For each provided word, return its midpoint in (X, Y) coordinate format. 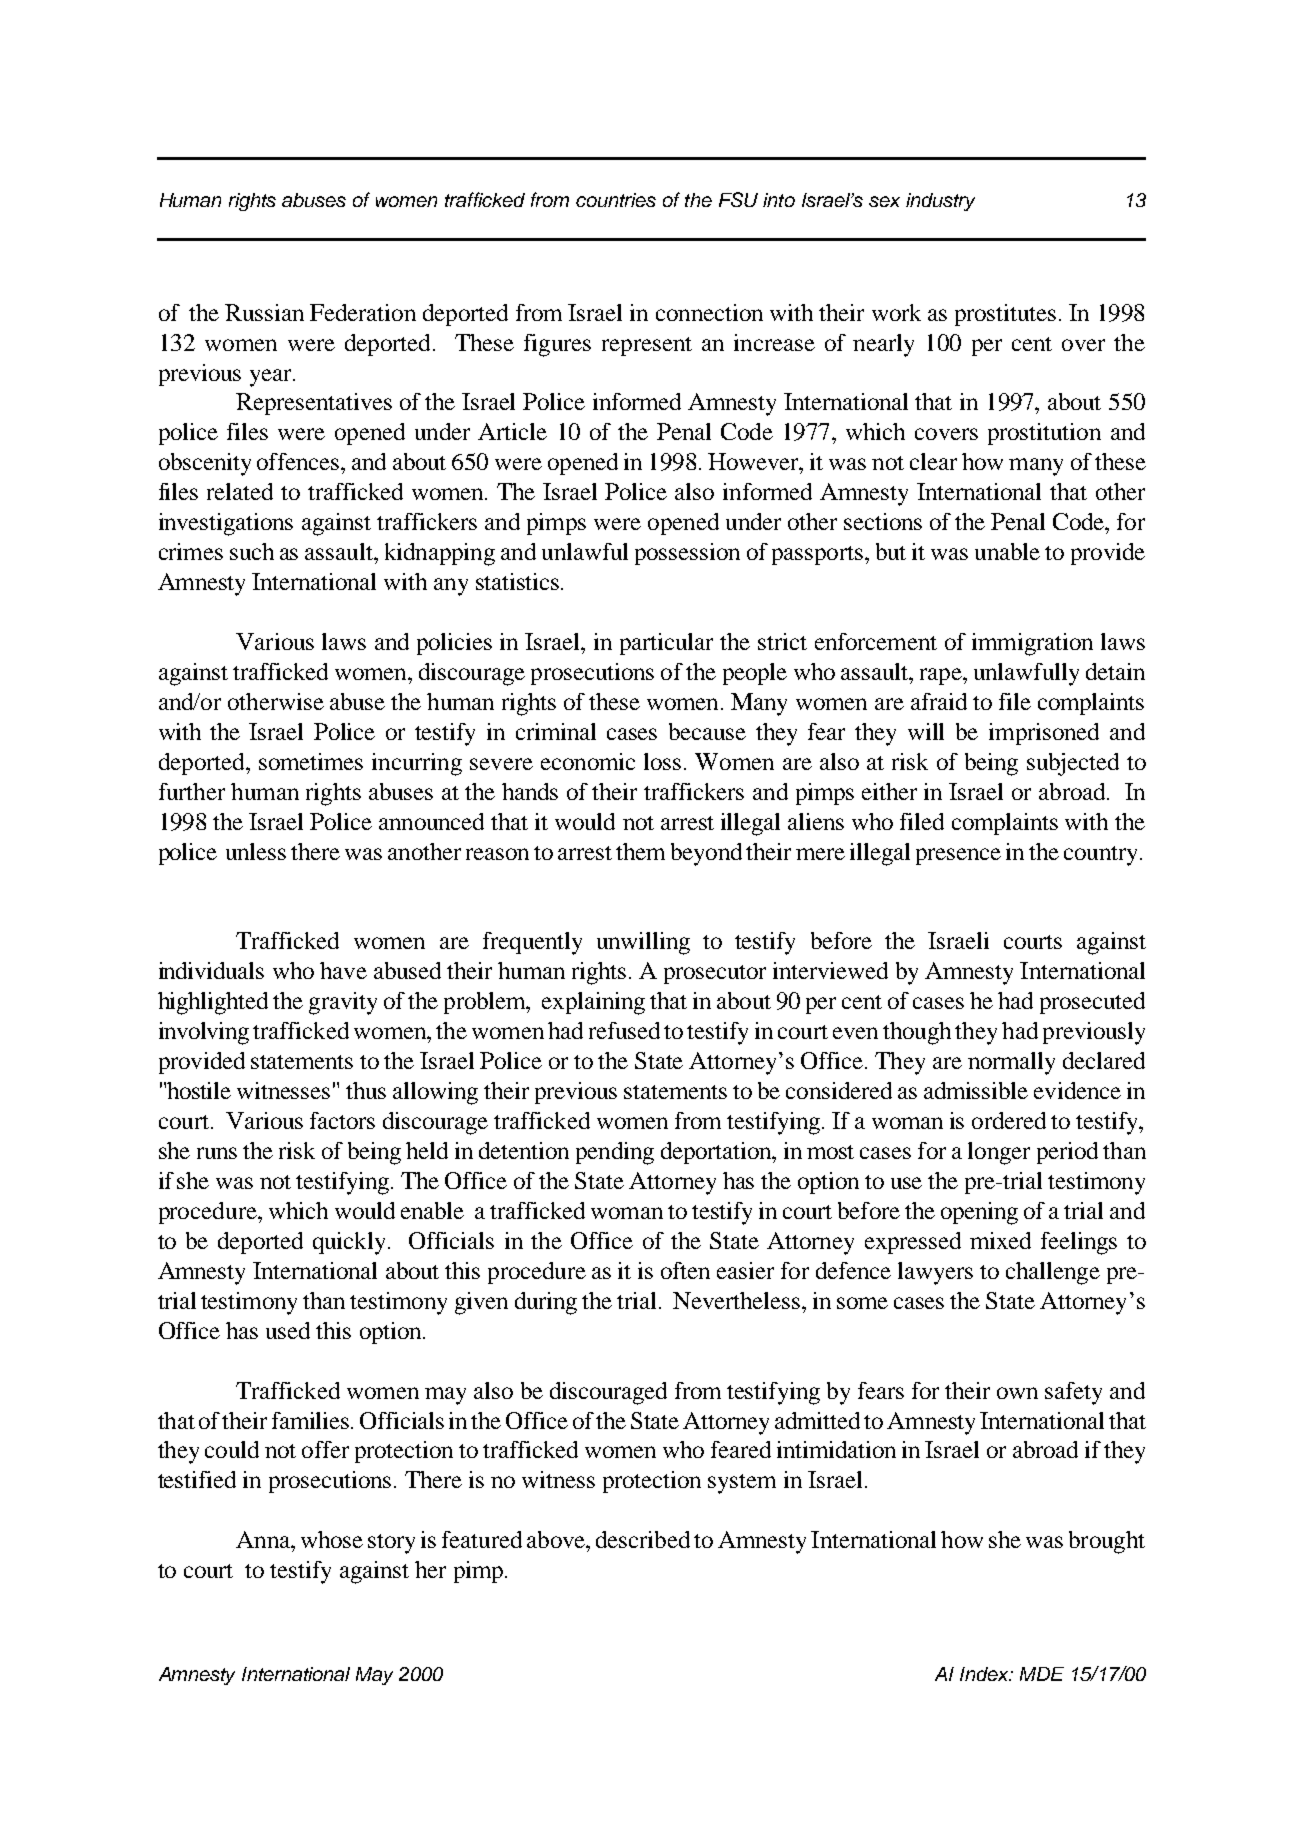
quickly (349, 1243)
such (252, 551)
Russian (264, 312)
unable (1007, 551)
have (343, 970)
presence (958, 856)
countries (616, 200)
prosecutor (715, 974)
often (685, 1270)
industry (940, 202)
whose (332, 1539)
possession (687, 554)
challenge (1053, 1273)
